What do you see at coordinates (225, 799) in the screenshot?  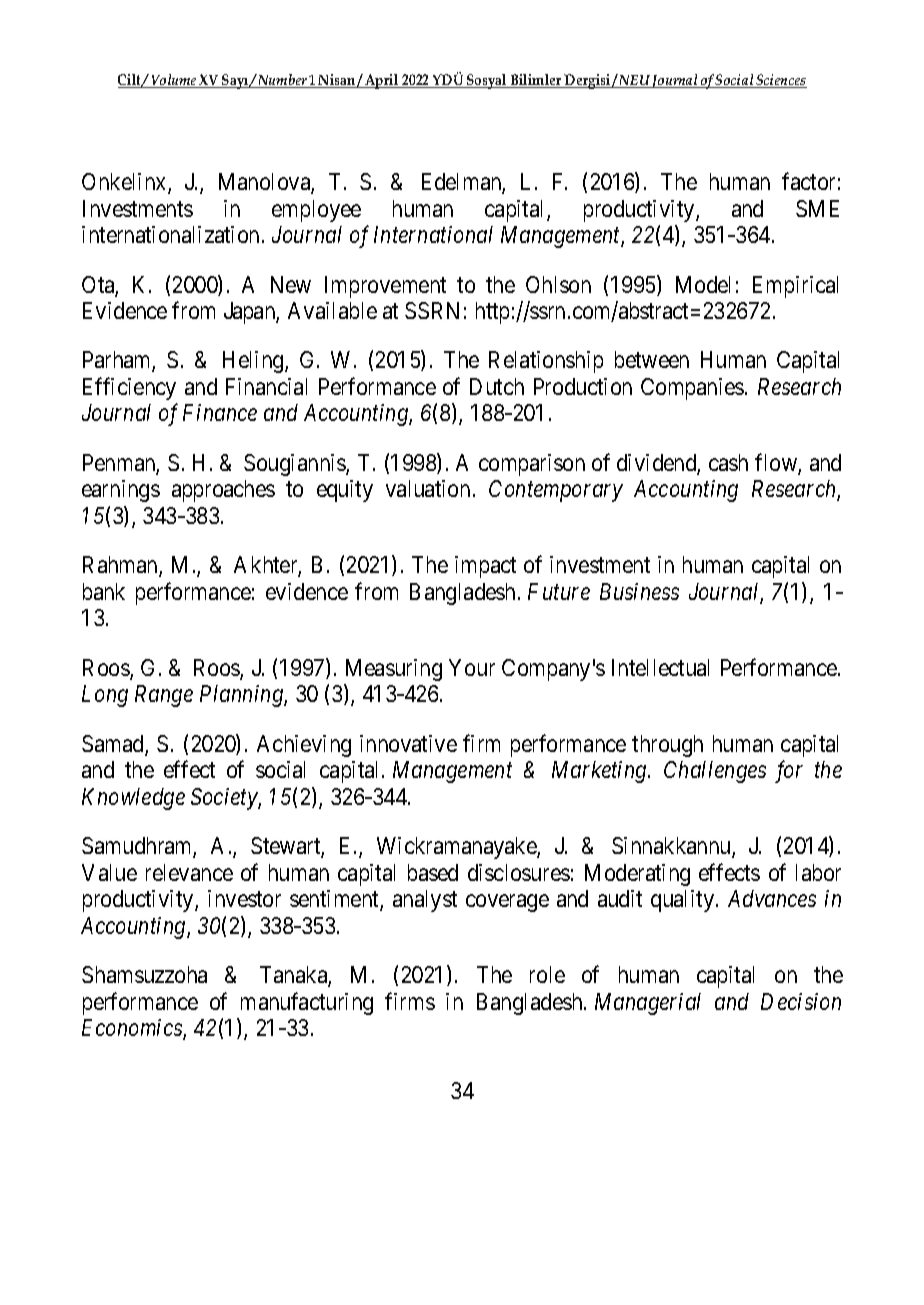 I see `Society` at bounding box center [225, 799].
